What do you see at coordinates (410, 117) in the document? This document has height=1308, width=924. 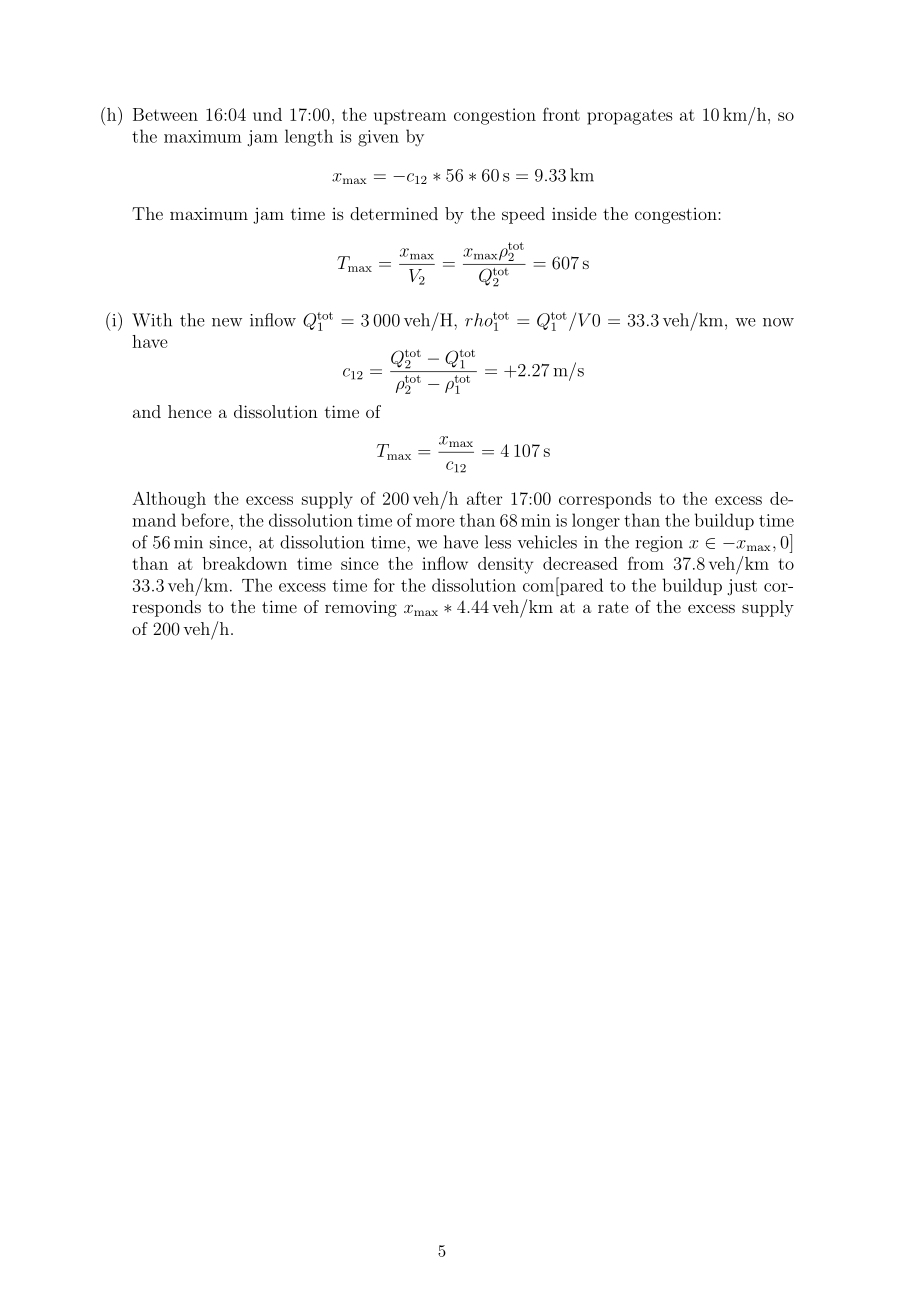 I see `upstream` at bounding box center [410, 117].
